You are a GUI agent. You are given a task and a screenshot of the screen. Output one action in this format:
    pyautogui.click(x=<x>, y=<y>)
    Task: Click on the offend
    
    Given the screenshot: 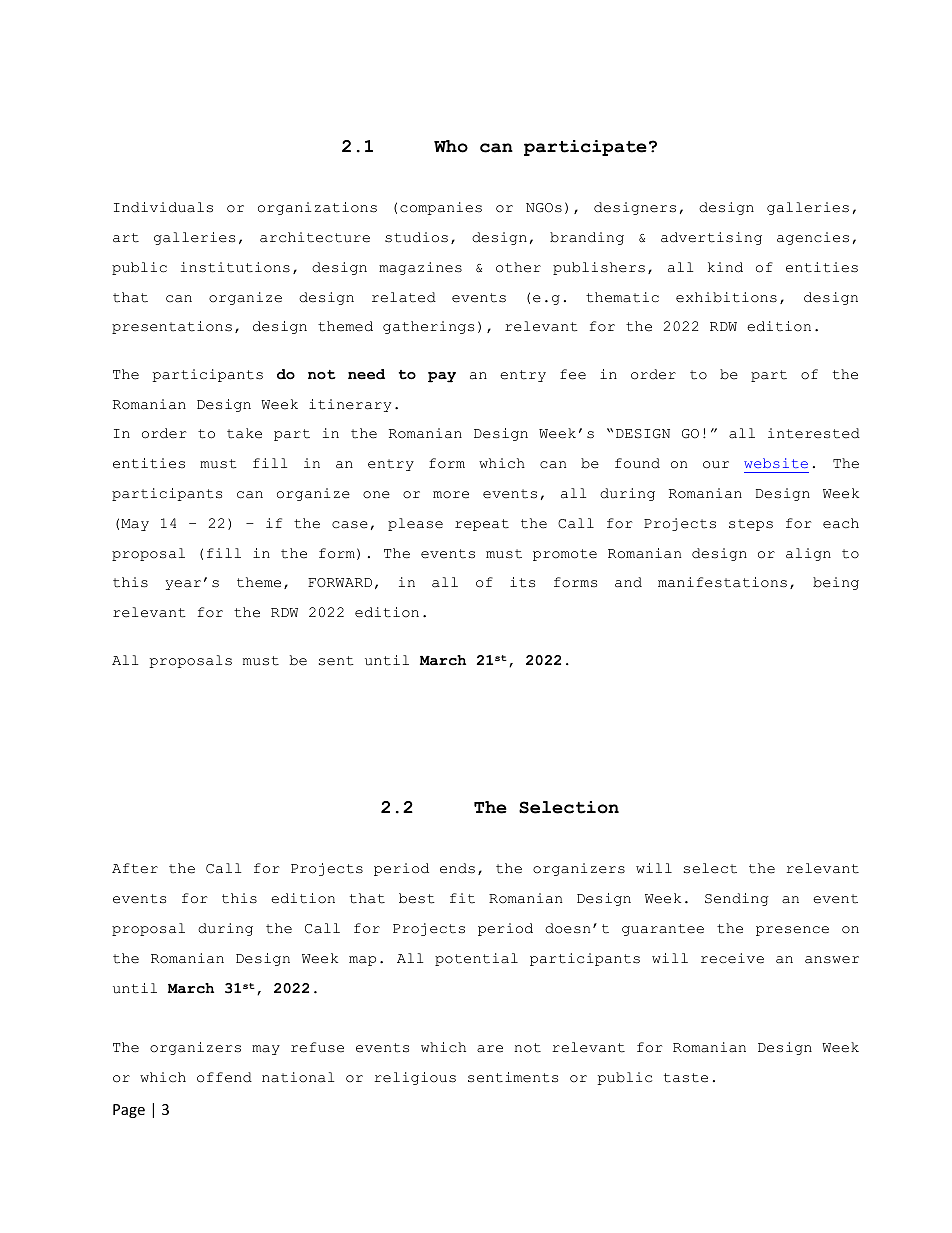 What is the action you would take?
    pyautogui.click(x=224, y=1077)
